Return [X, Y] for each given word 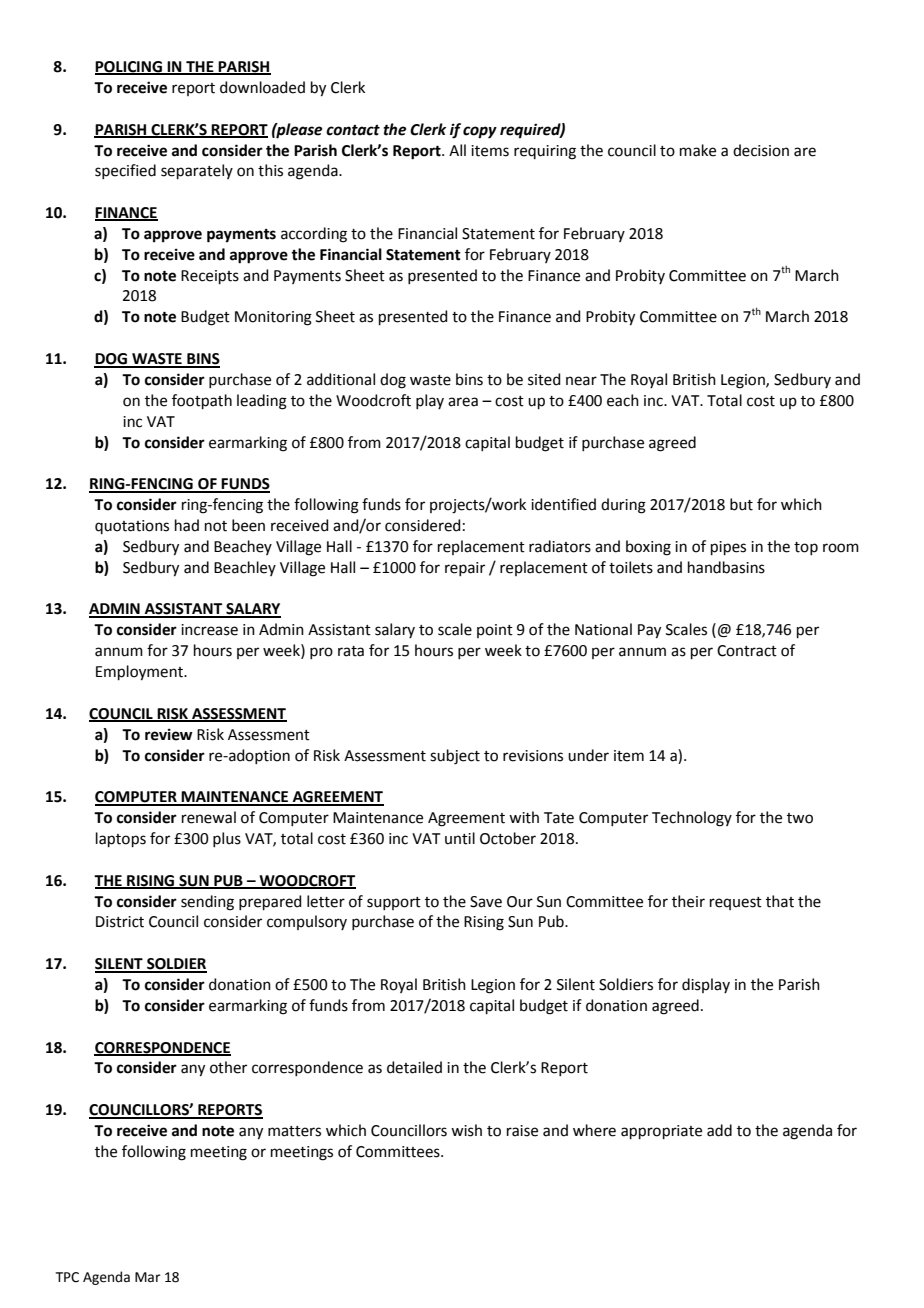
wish [466, 1130]
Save [486, 902]
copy [480, 132]
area [463, 402]
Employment [140, 673]
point [495, 631]
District [120, 922]
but [741, 504]
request [736, 903]
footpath [202, 401]
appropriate [661, 1132]
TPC [67, 1277]
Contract [747, 651]
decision [761, 150]
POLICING [129, 68]
